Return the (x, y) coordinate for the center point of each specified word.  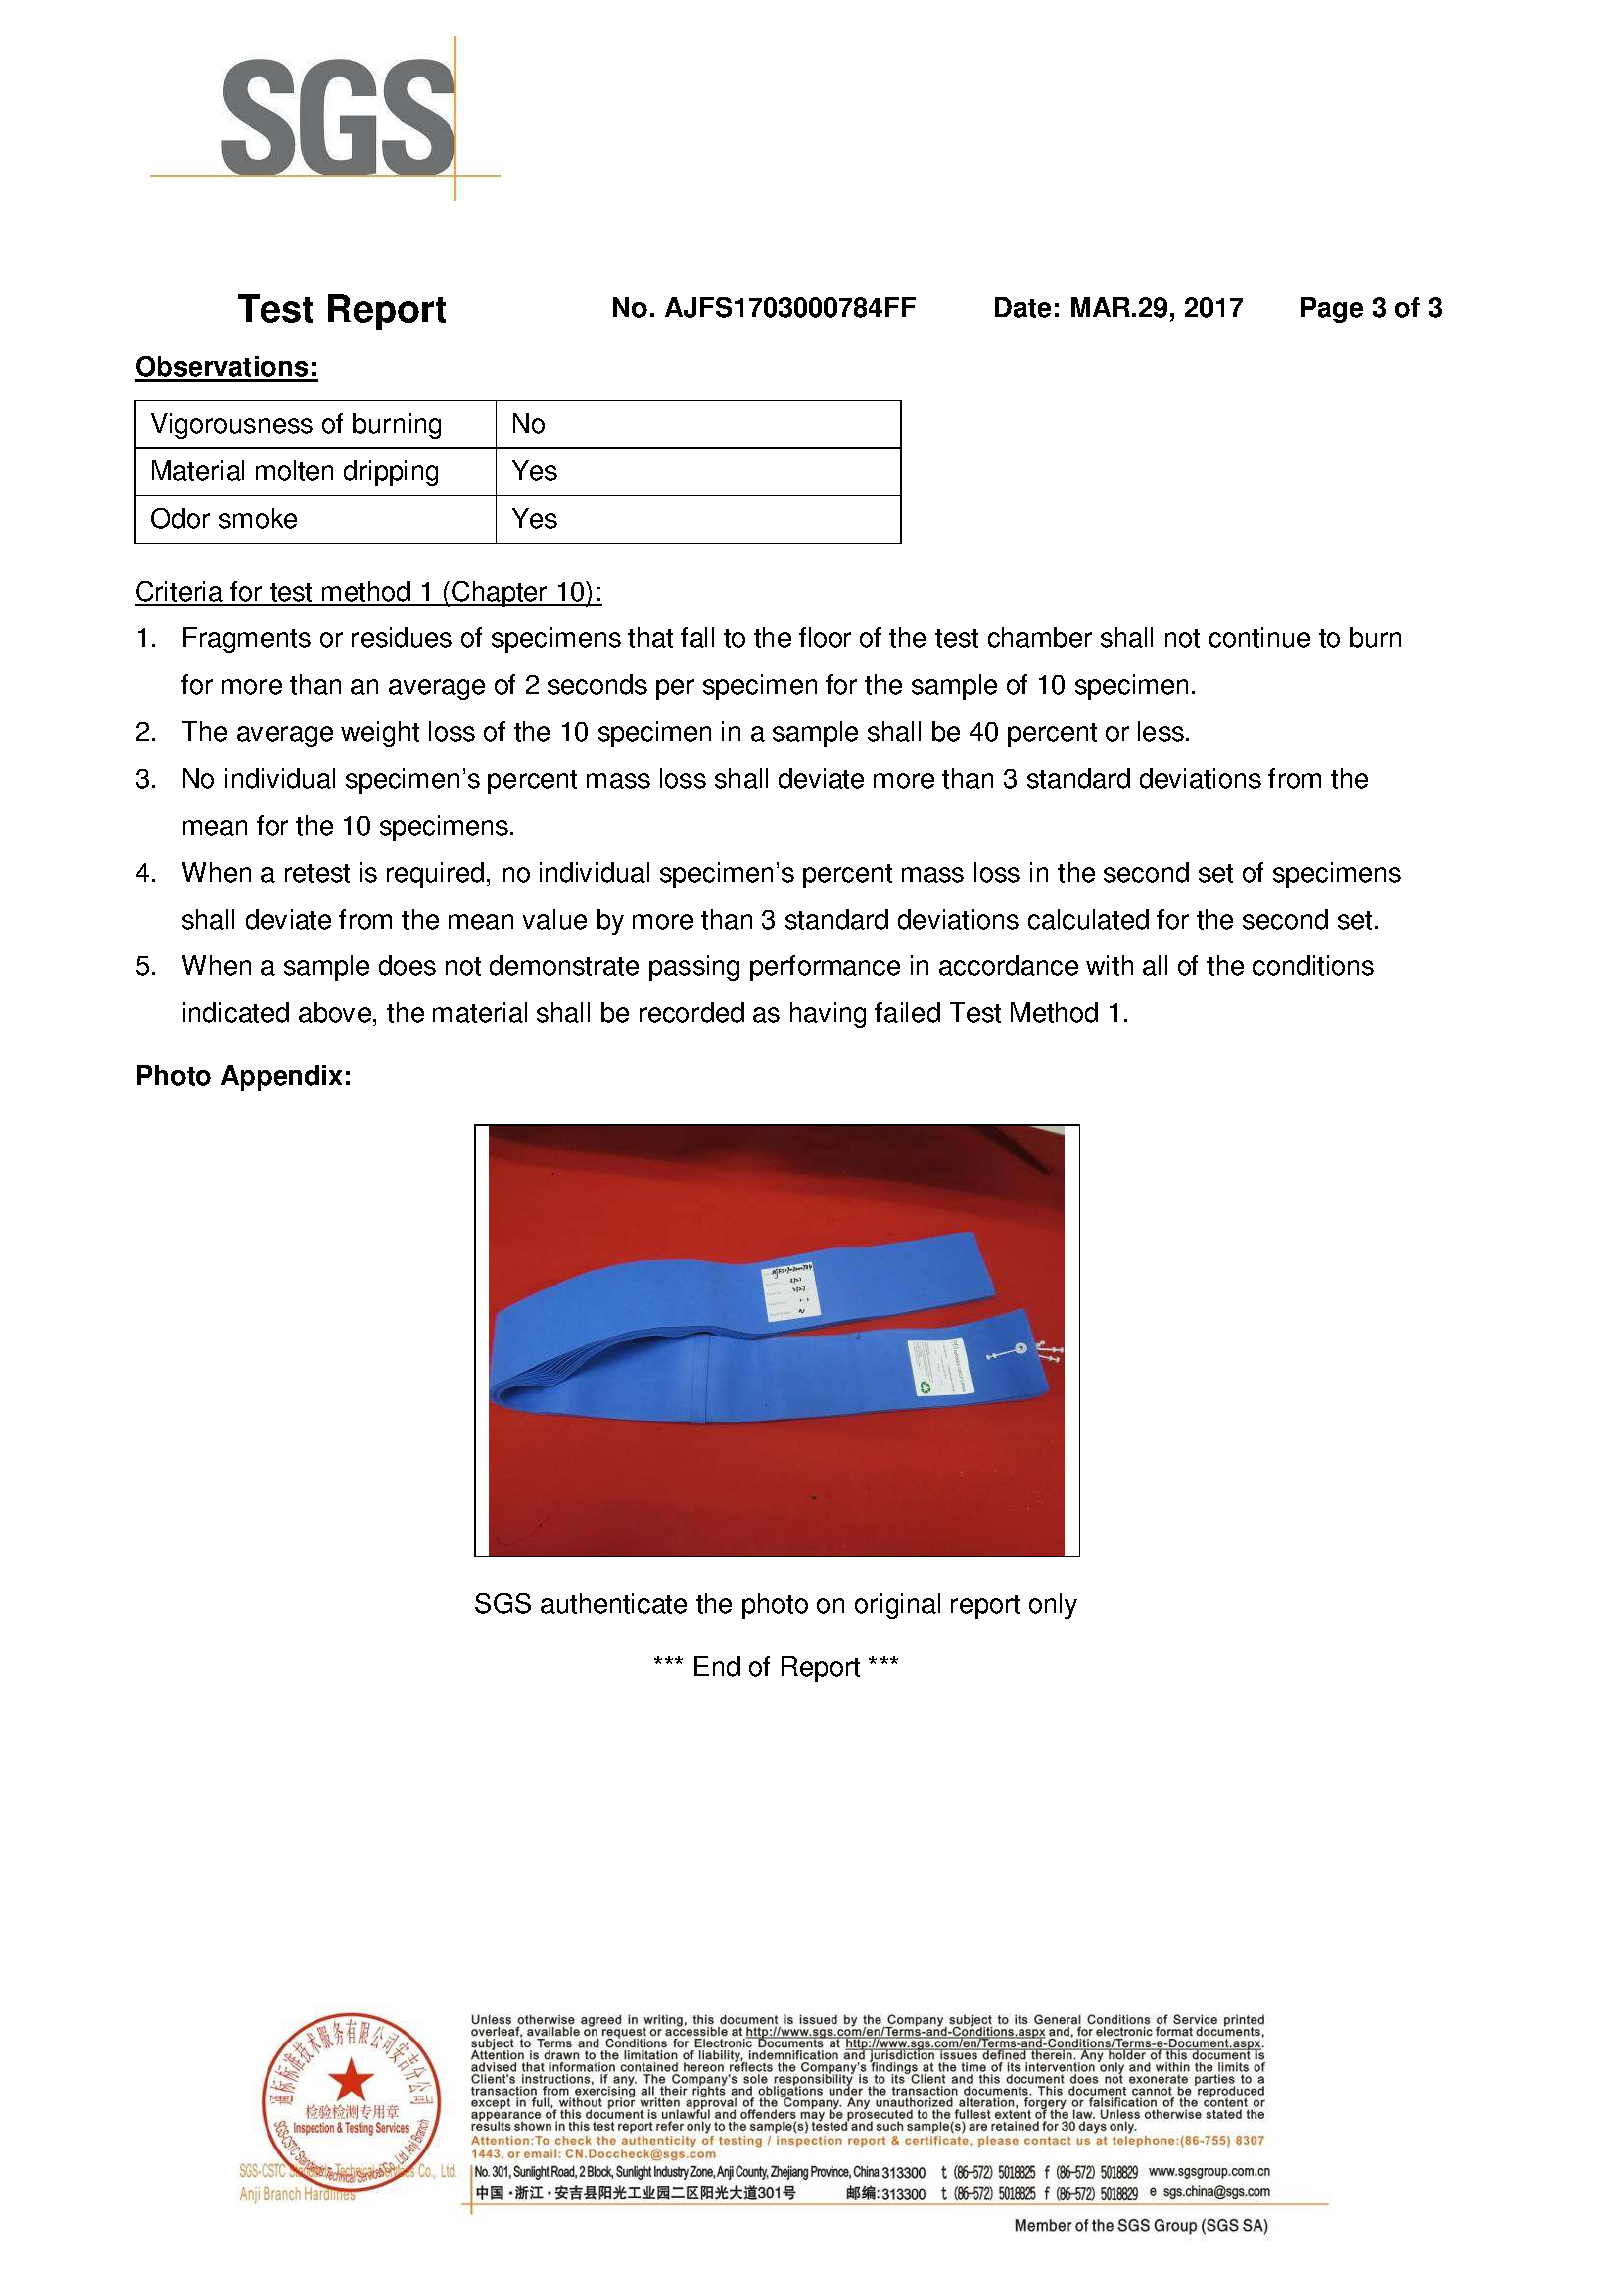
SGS (503, 1603)
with (1109, 965)
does (407, 965)
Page (1332, 310)
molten (294, 470)
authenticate (614, 1603)
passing (694, 968)
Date (1023, 307)
